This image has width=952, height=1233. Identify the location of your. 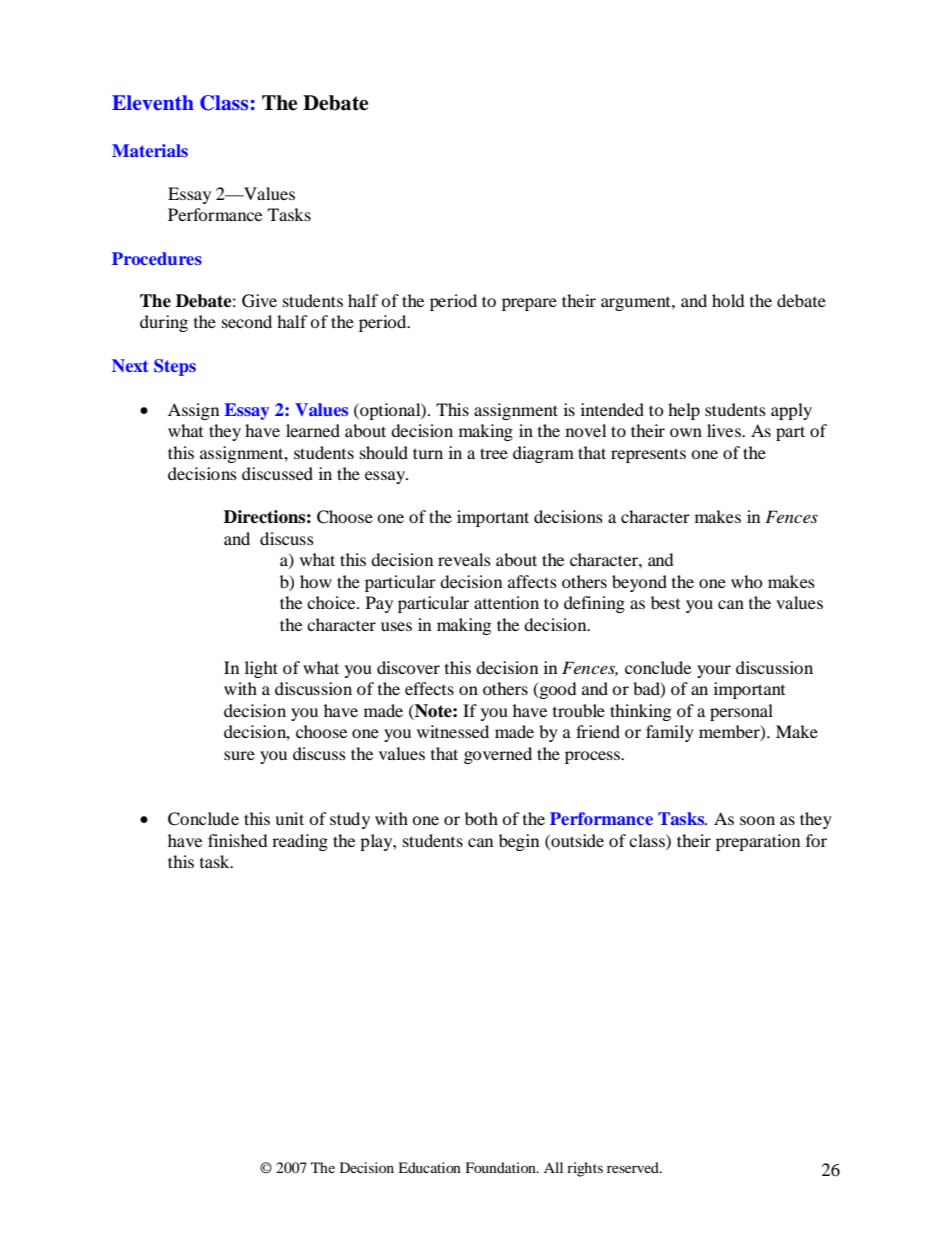
(714, 671).
